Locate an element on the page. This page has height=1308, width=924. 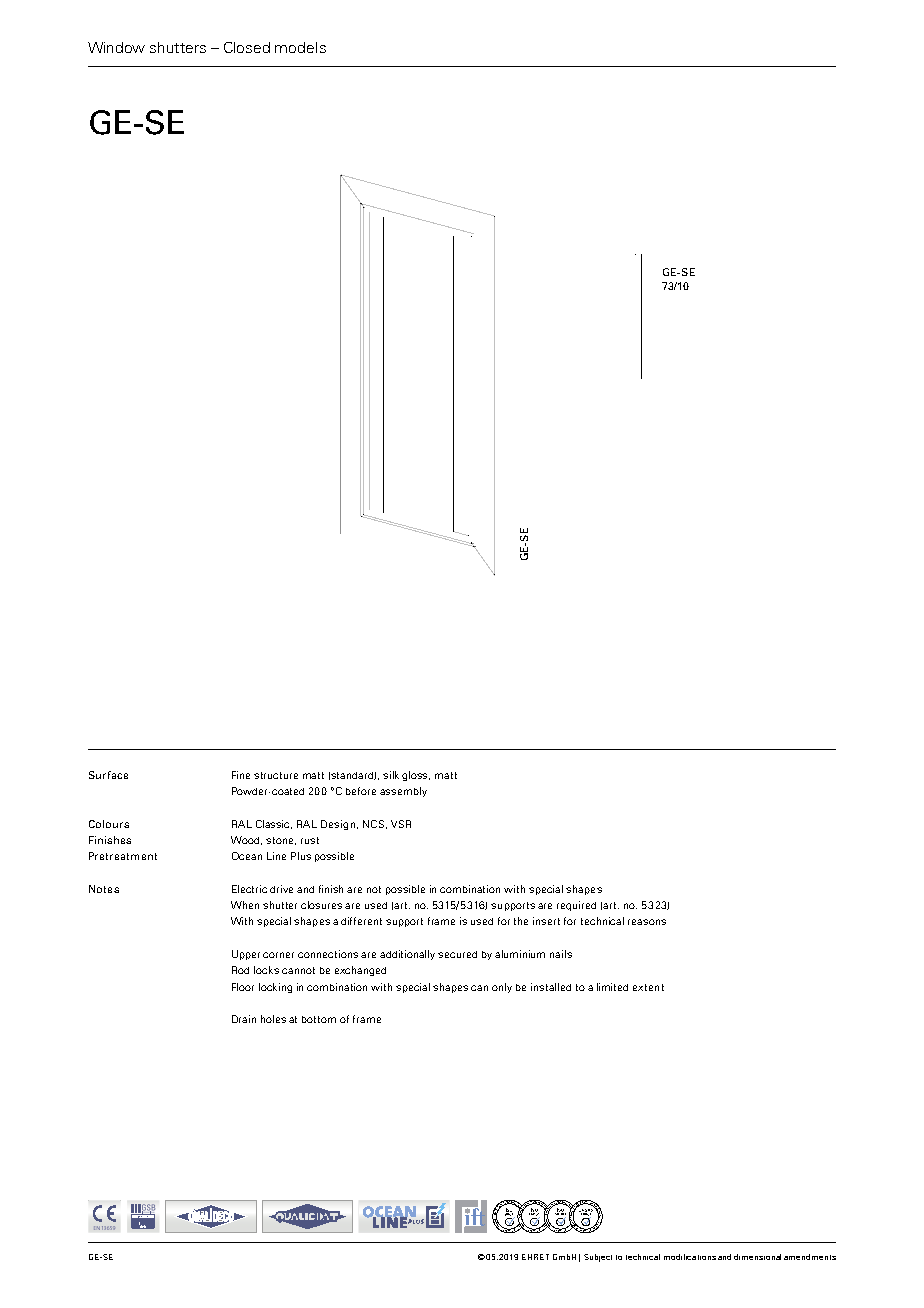
Window is located at coordinates (116, 47).
